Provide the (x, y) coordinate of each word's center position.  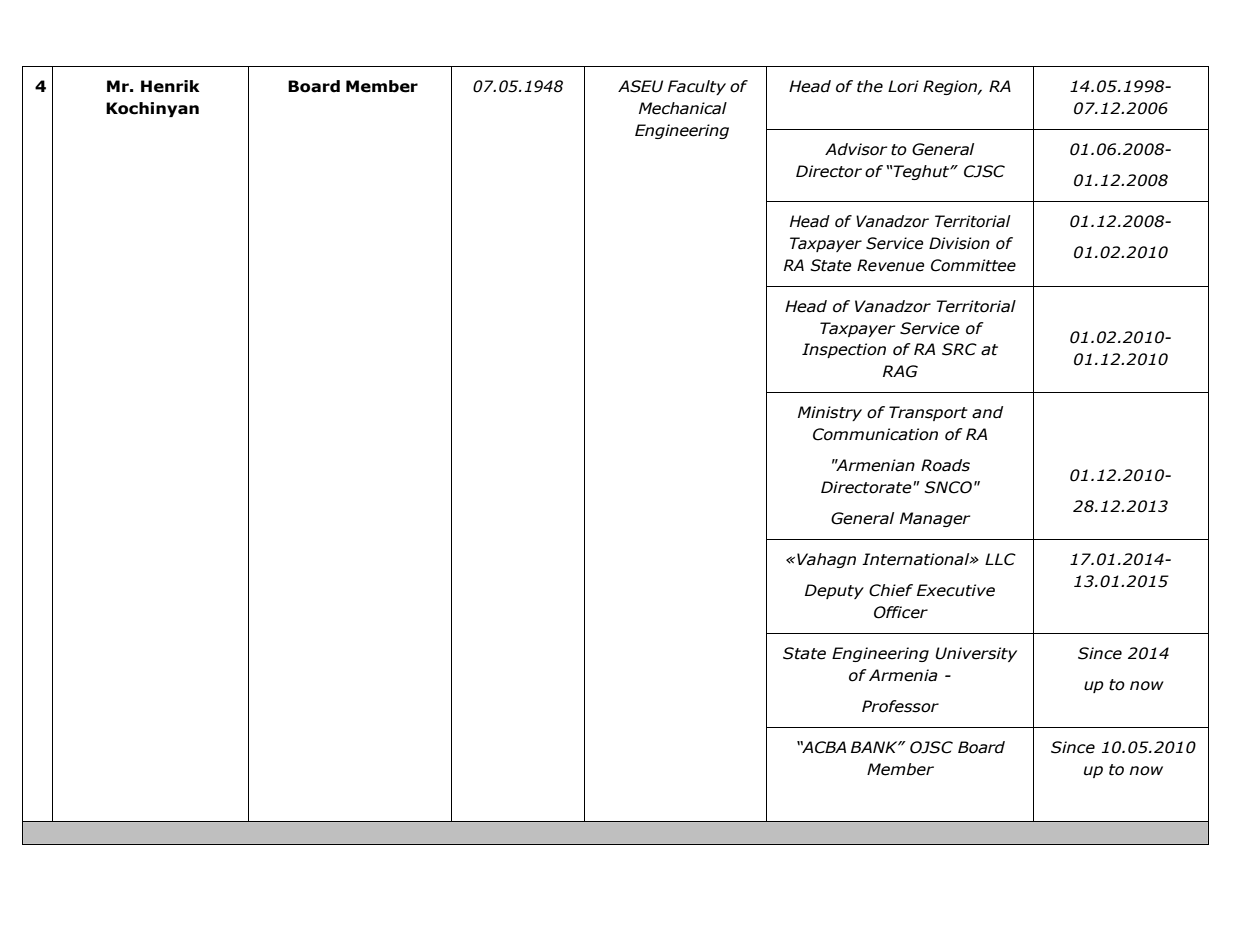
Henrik (170, 86)
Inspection (844, 350)
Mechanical (683, 108)
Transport (928, 413)
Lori (903, 86)
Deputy (834, 591)
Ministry (830, 413)
